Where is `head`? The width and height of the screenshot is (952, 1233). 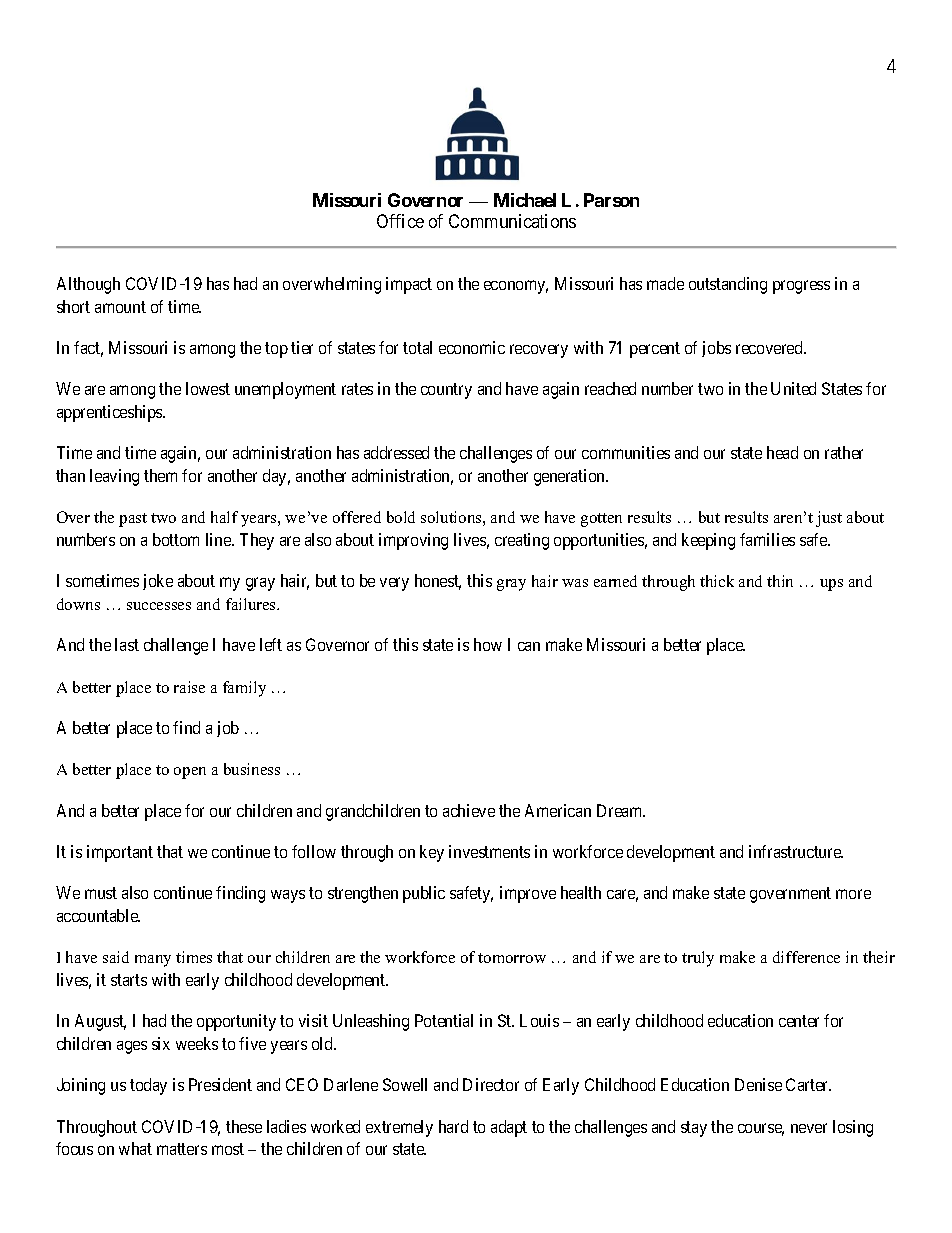
head is located at coordinates (782, 452).
